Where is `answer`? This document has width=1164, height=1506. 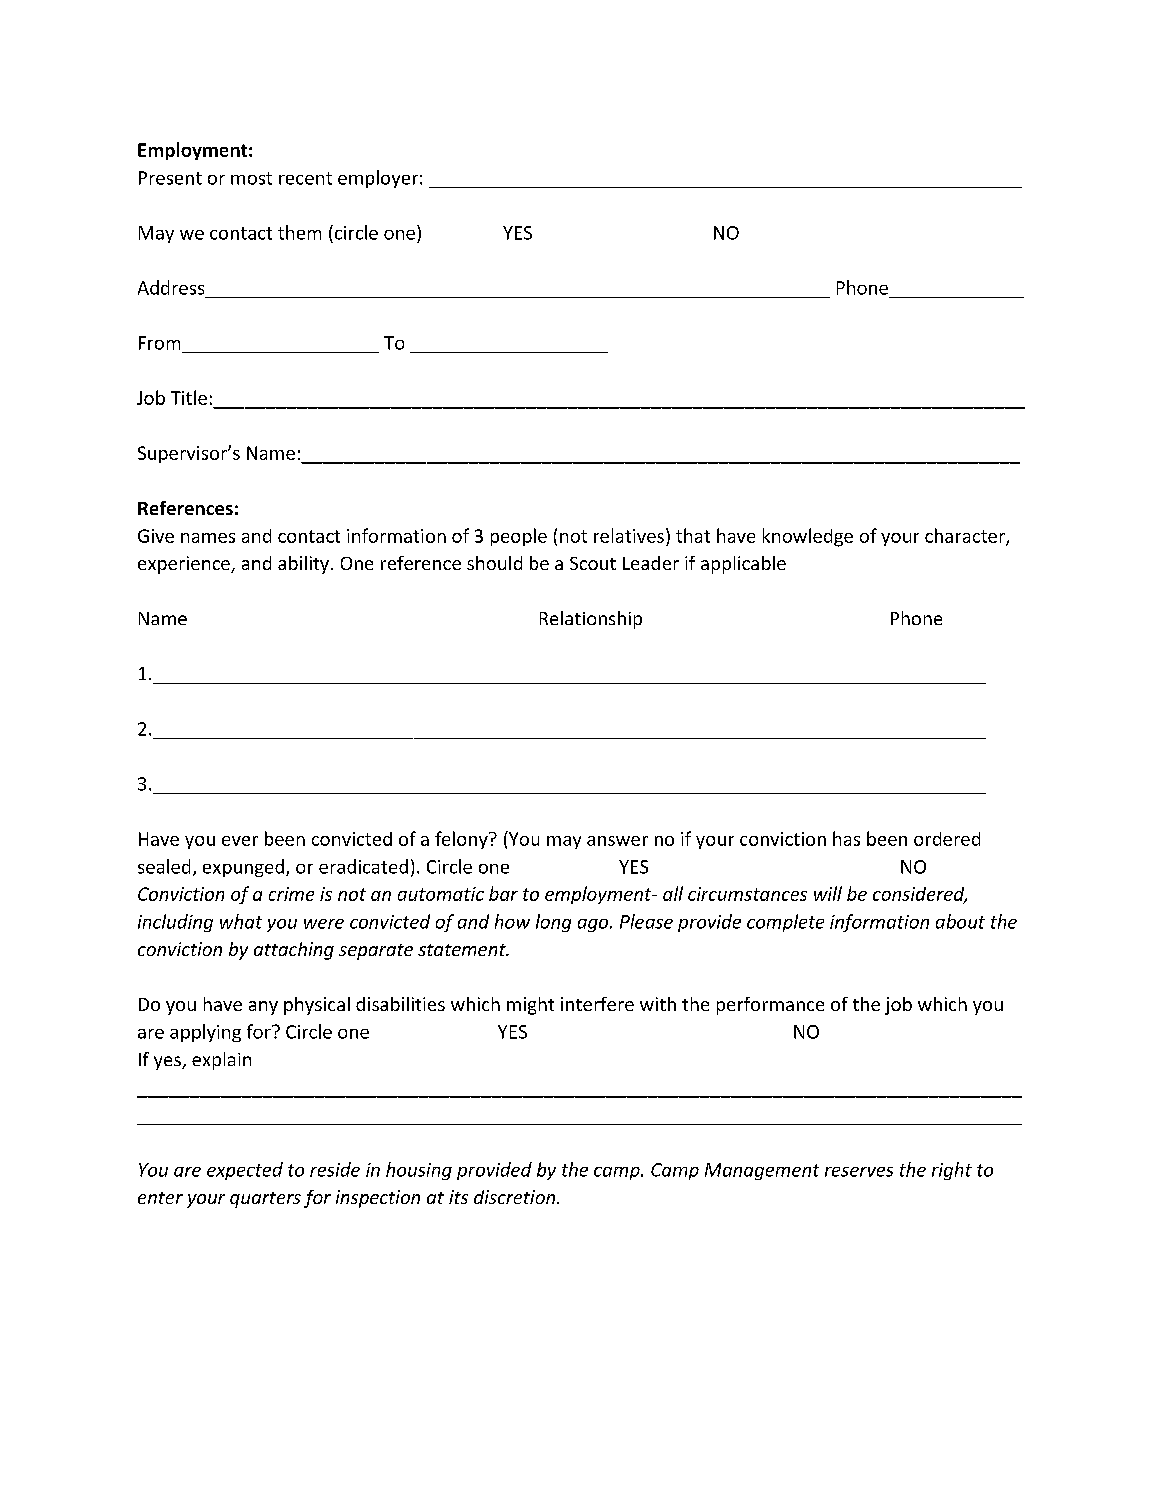 answer is located at coordinates (617, 841).
